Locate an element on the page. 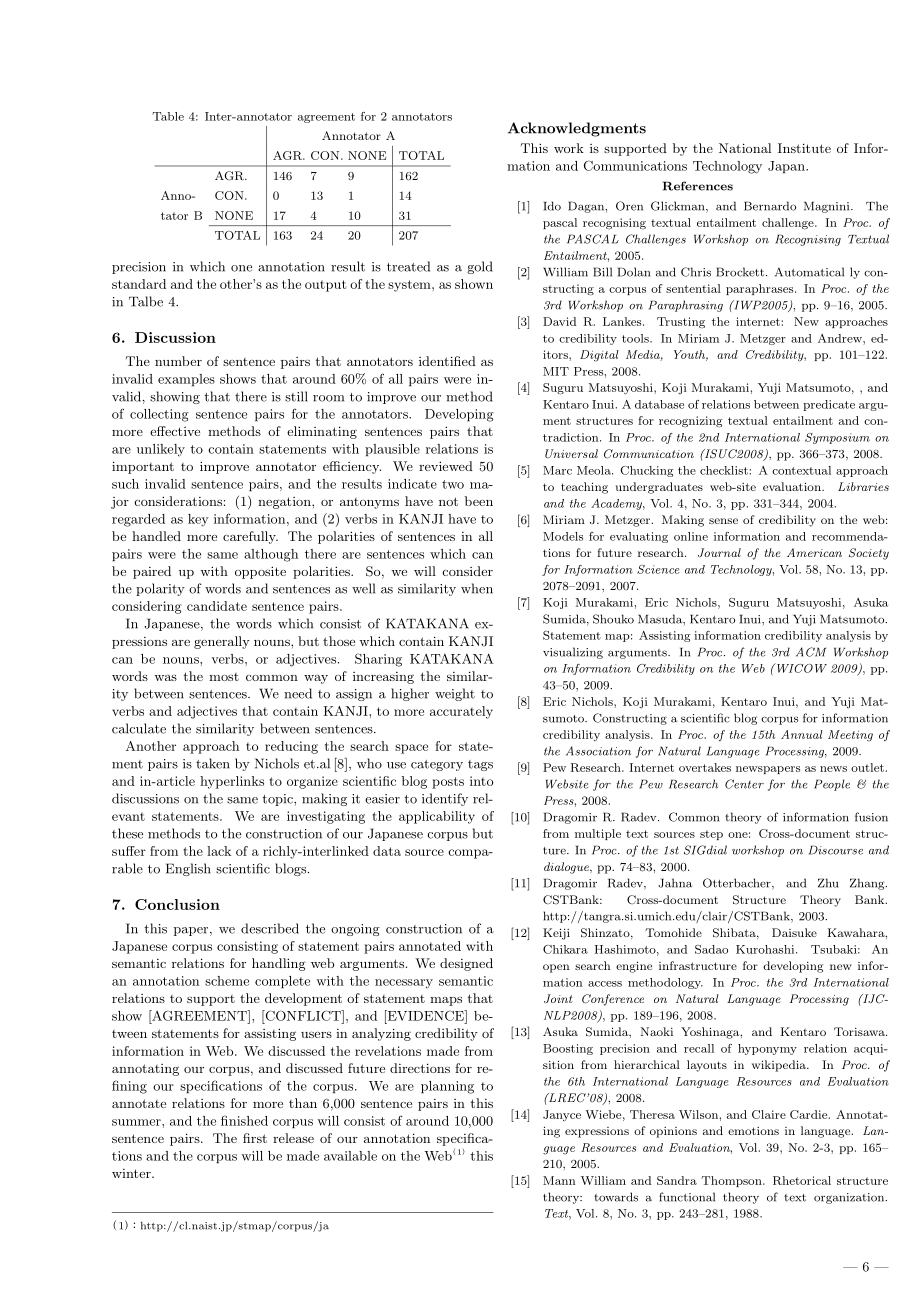  ACM is located at coordinates (811, 652).
